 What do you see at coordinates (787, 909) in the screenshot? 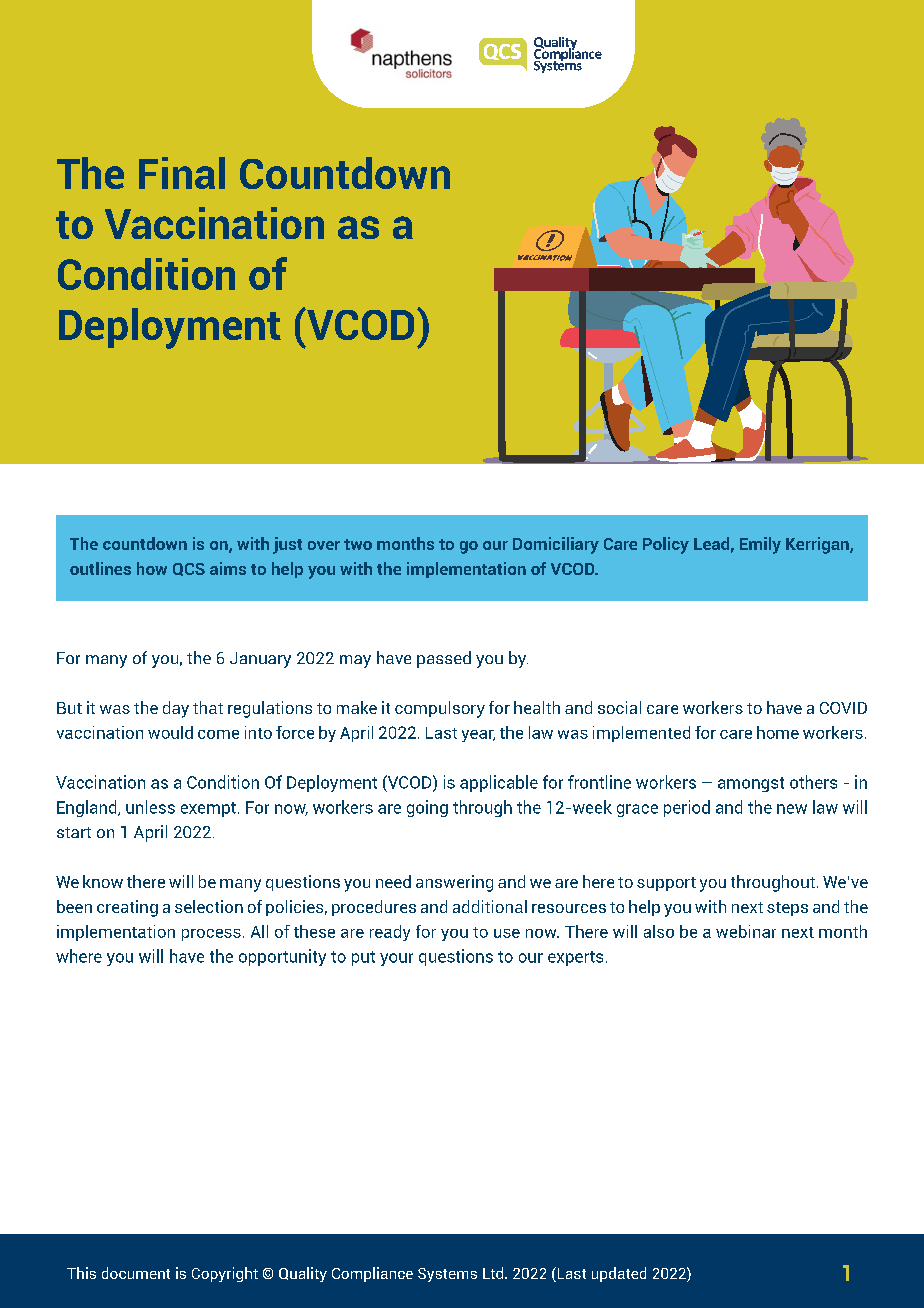
I see `steps` at bounding box center [787, 909].
